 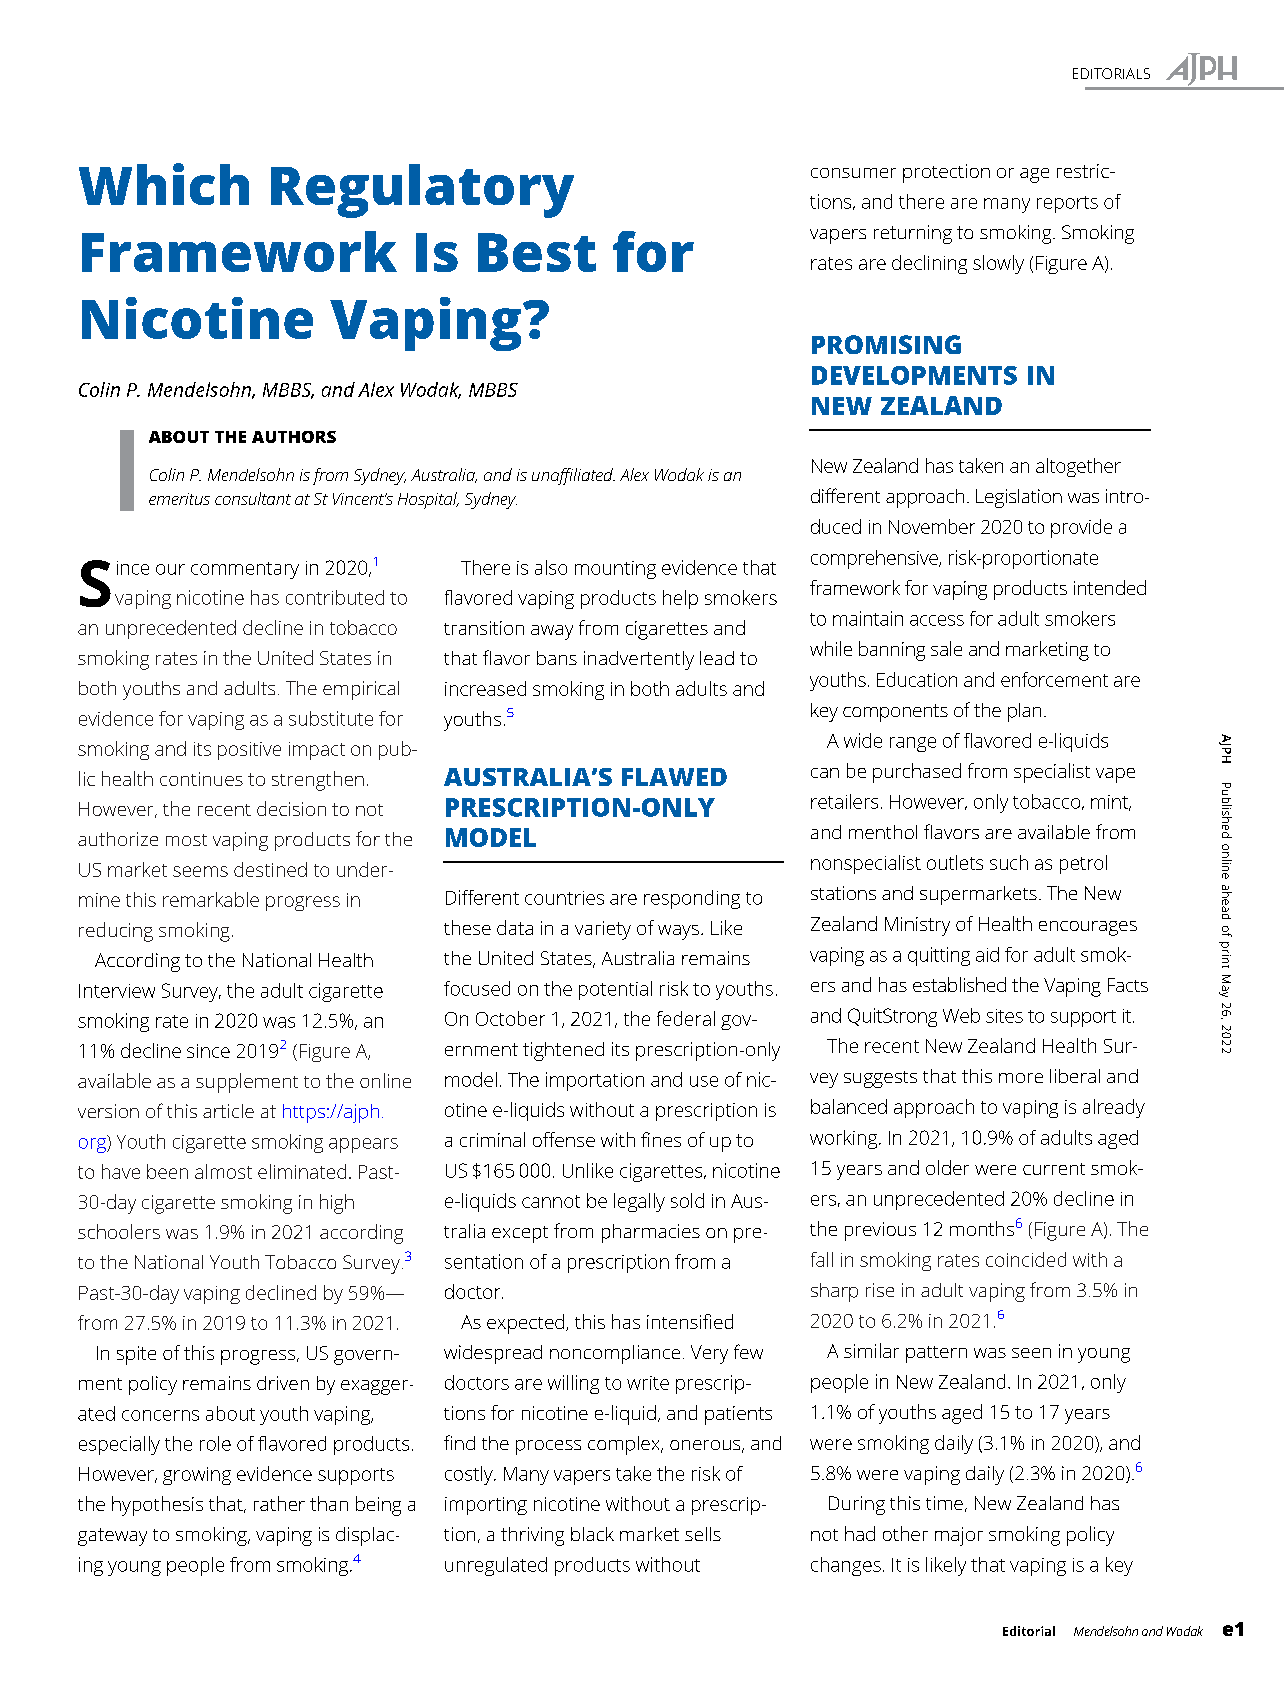 What do you see at coordinates (164, 184) in the document?
I see `Which` at bounding box center [164, 184].
